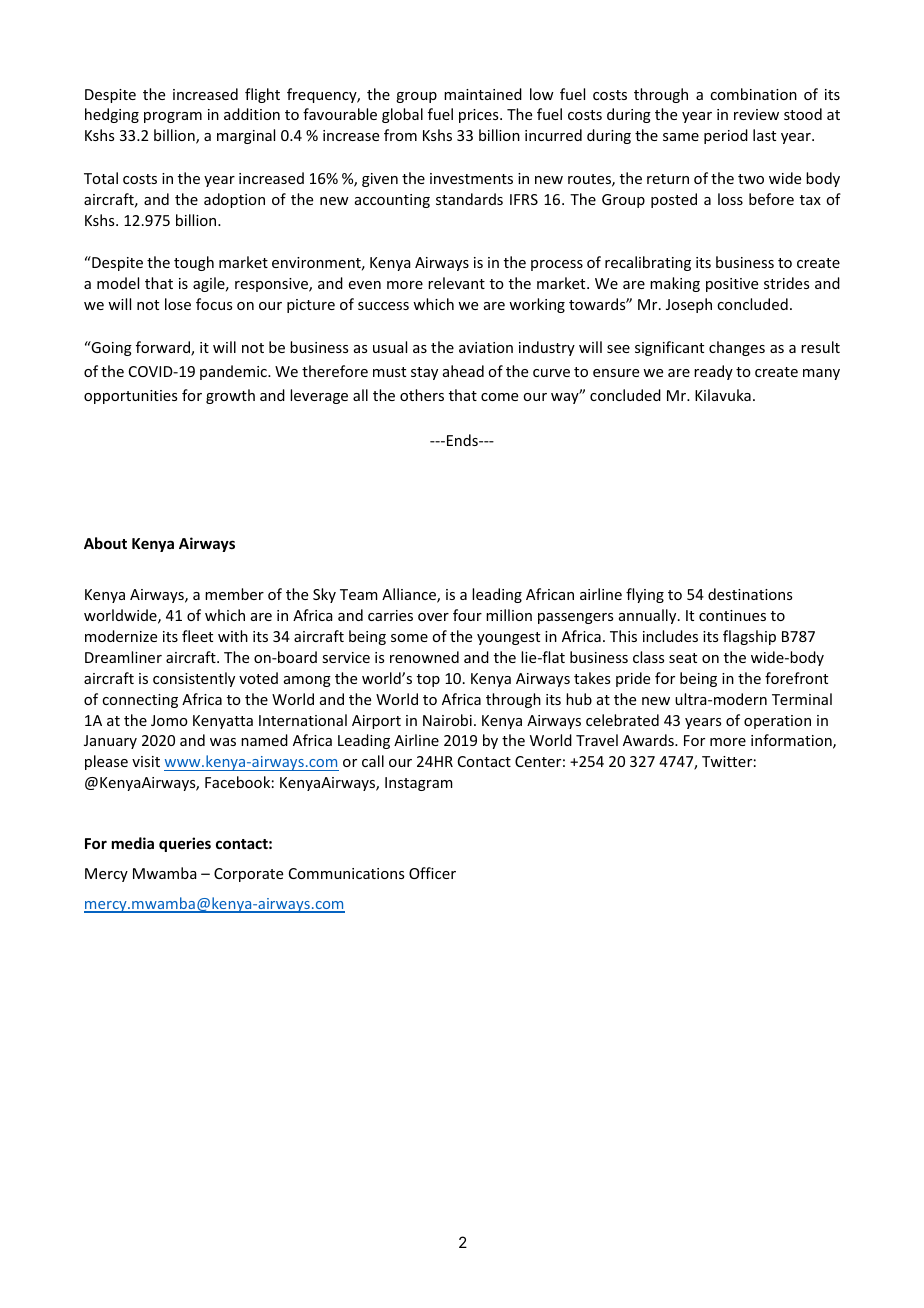  I want to click on relevant, so click(456, 283).
